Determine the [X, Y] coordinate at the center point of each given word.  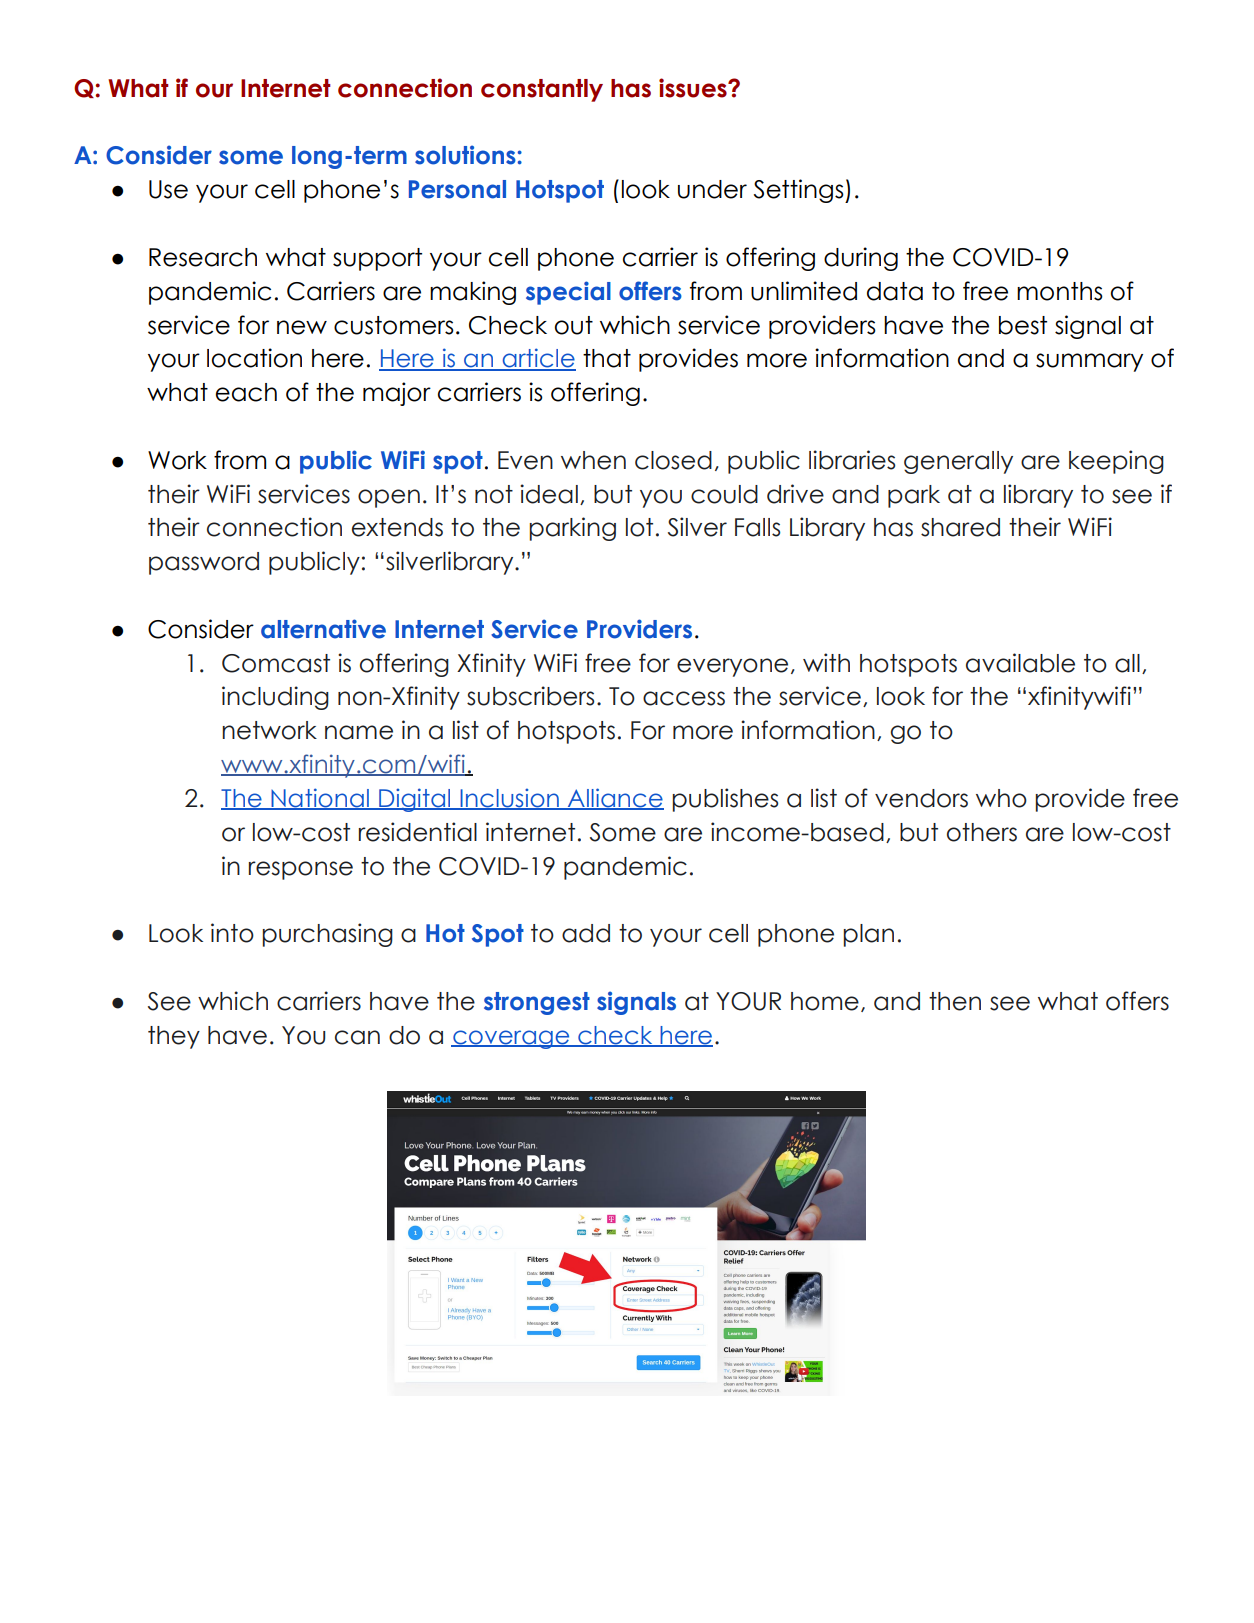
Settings [800, 191]
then [955, 1001]
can [357, 1037]
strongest [537, 1003]
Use [168, 189]
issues [694, 88]
